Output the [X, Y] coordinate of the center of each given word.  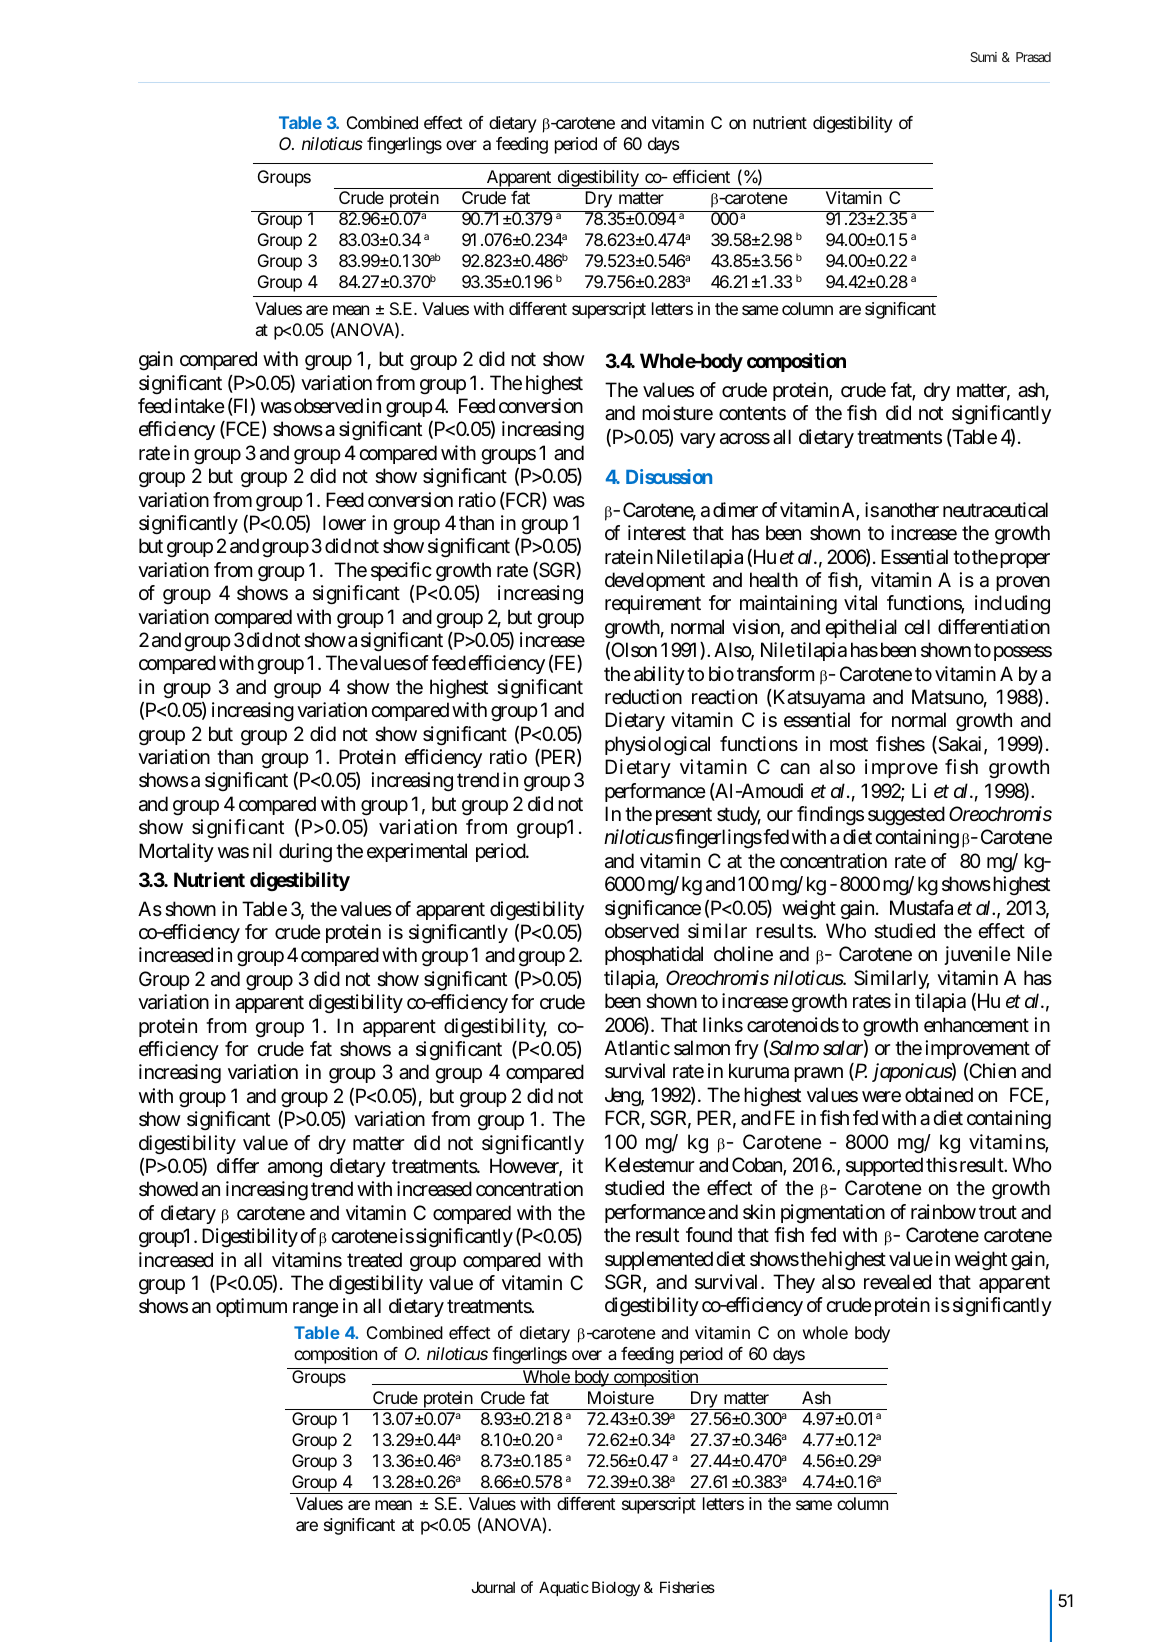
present [684, 816]
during [305, 852]
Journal [493, 1587]
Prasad [1033, 57]
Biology [616, 1589]
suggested [906, 816]
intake [200, 406]
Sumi [983, 57]
